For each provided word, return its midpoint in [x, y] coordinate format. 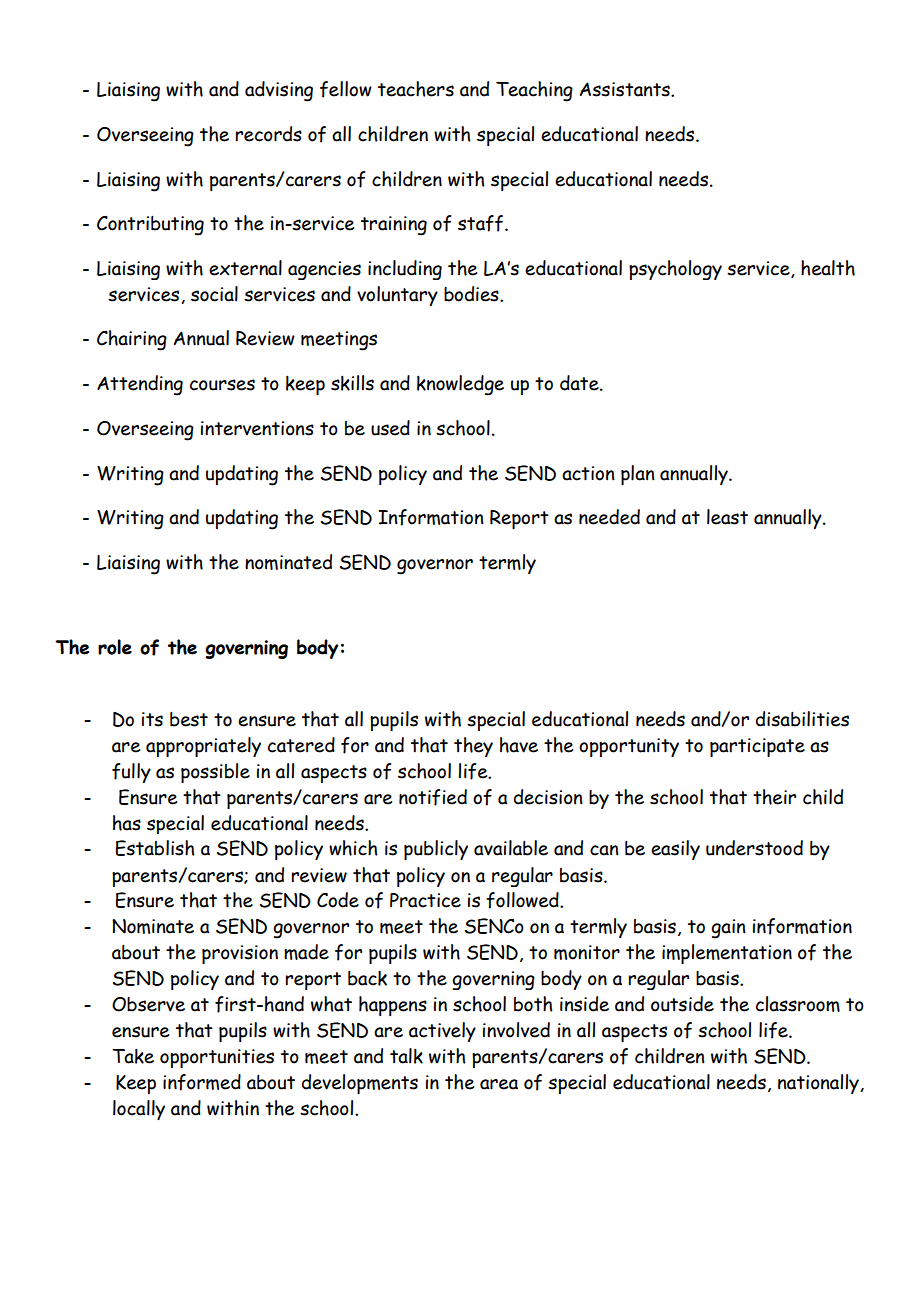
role [115, 647]
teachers [416, 89]
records [269, 134]
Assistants [626, 89]
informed [202, 1082]
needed [609, 517]
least [727, 517]
